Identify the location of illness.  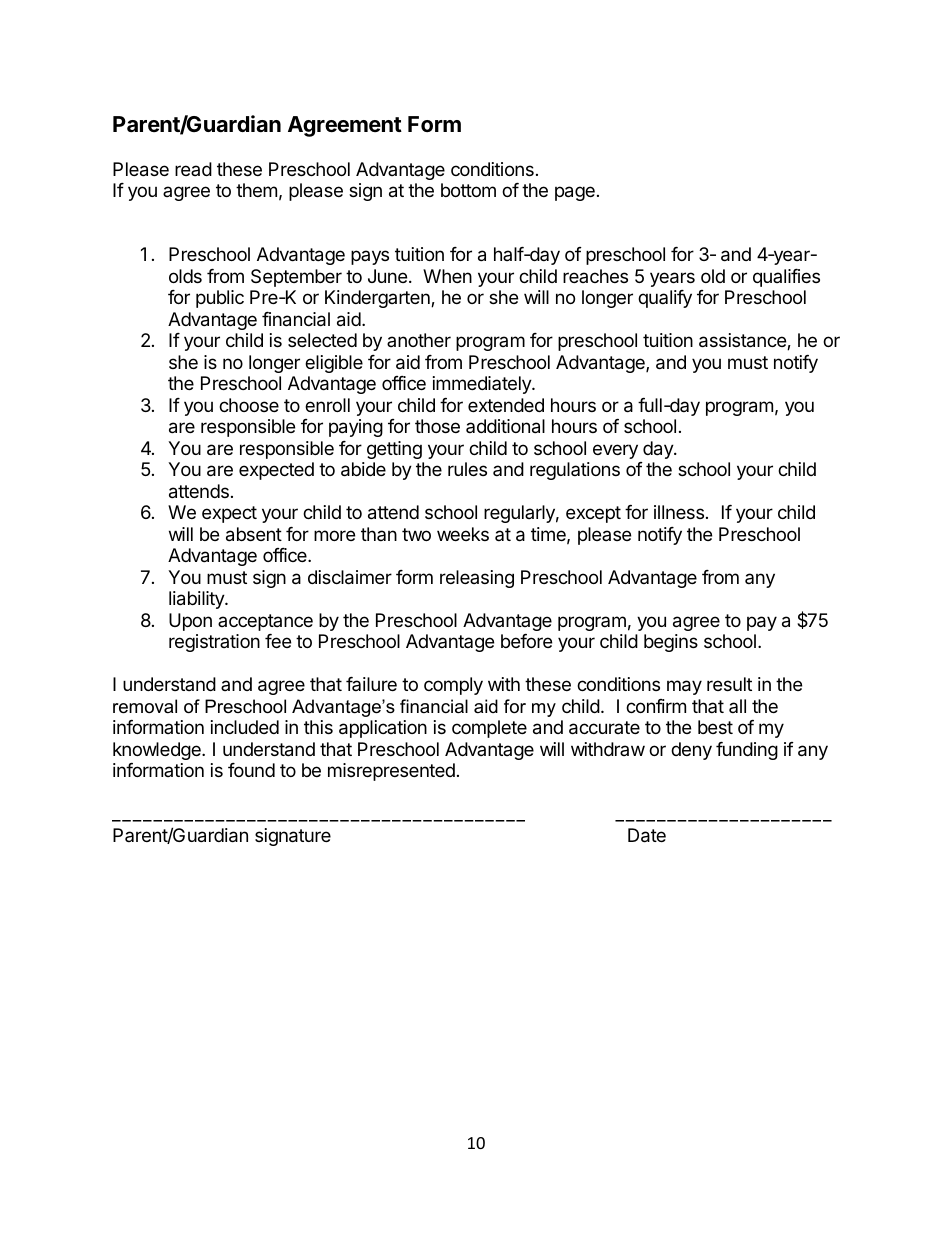
(679, 512).
